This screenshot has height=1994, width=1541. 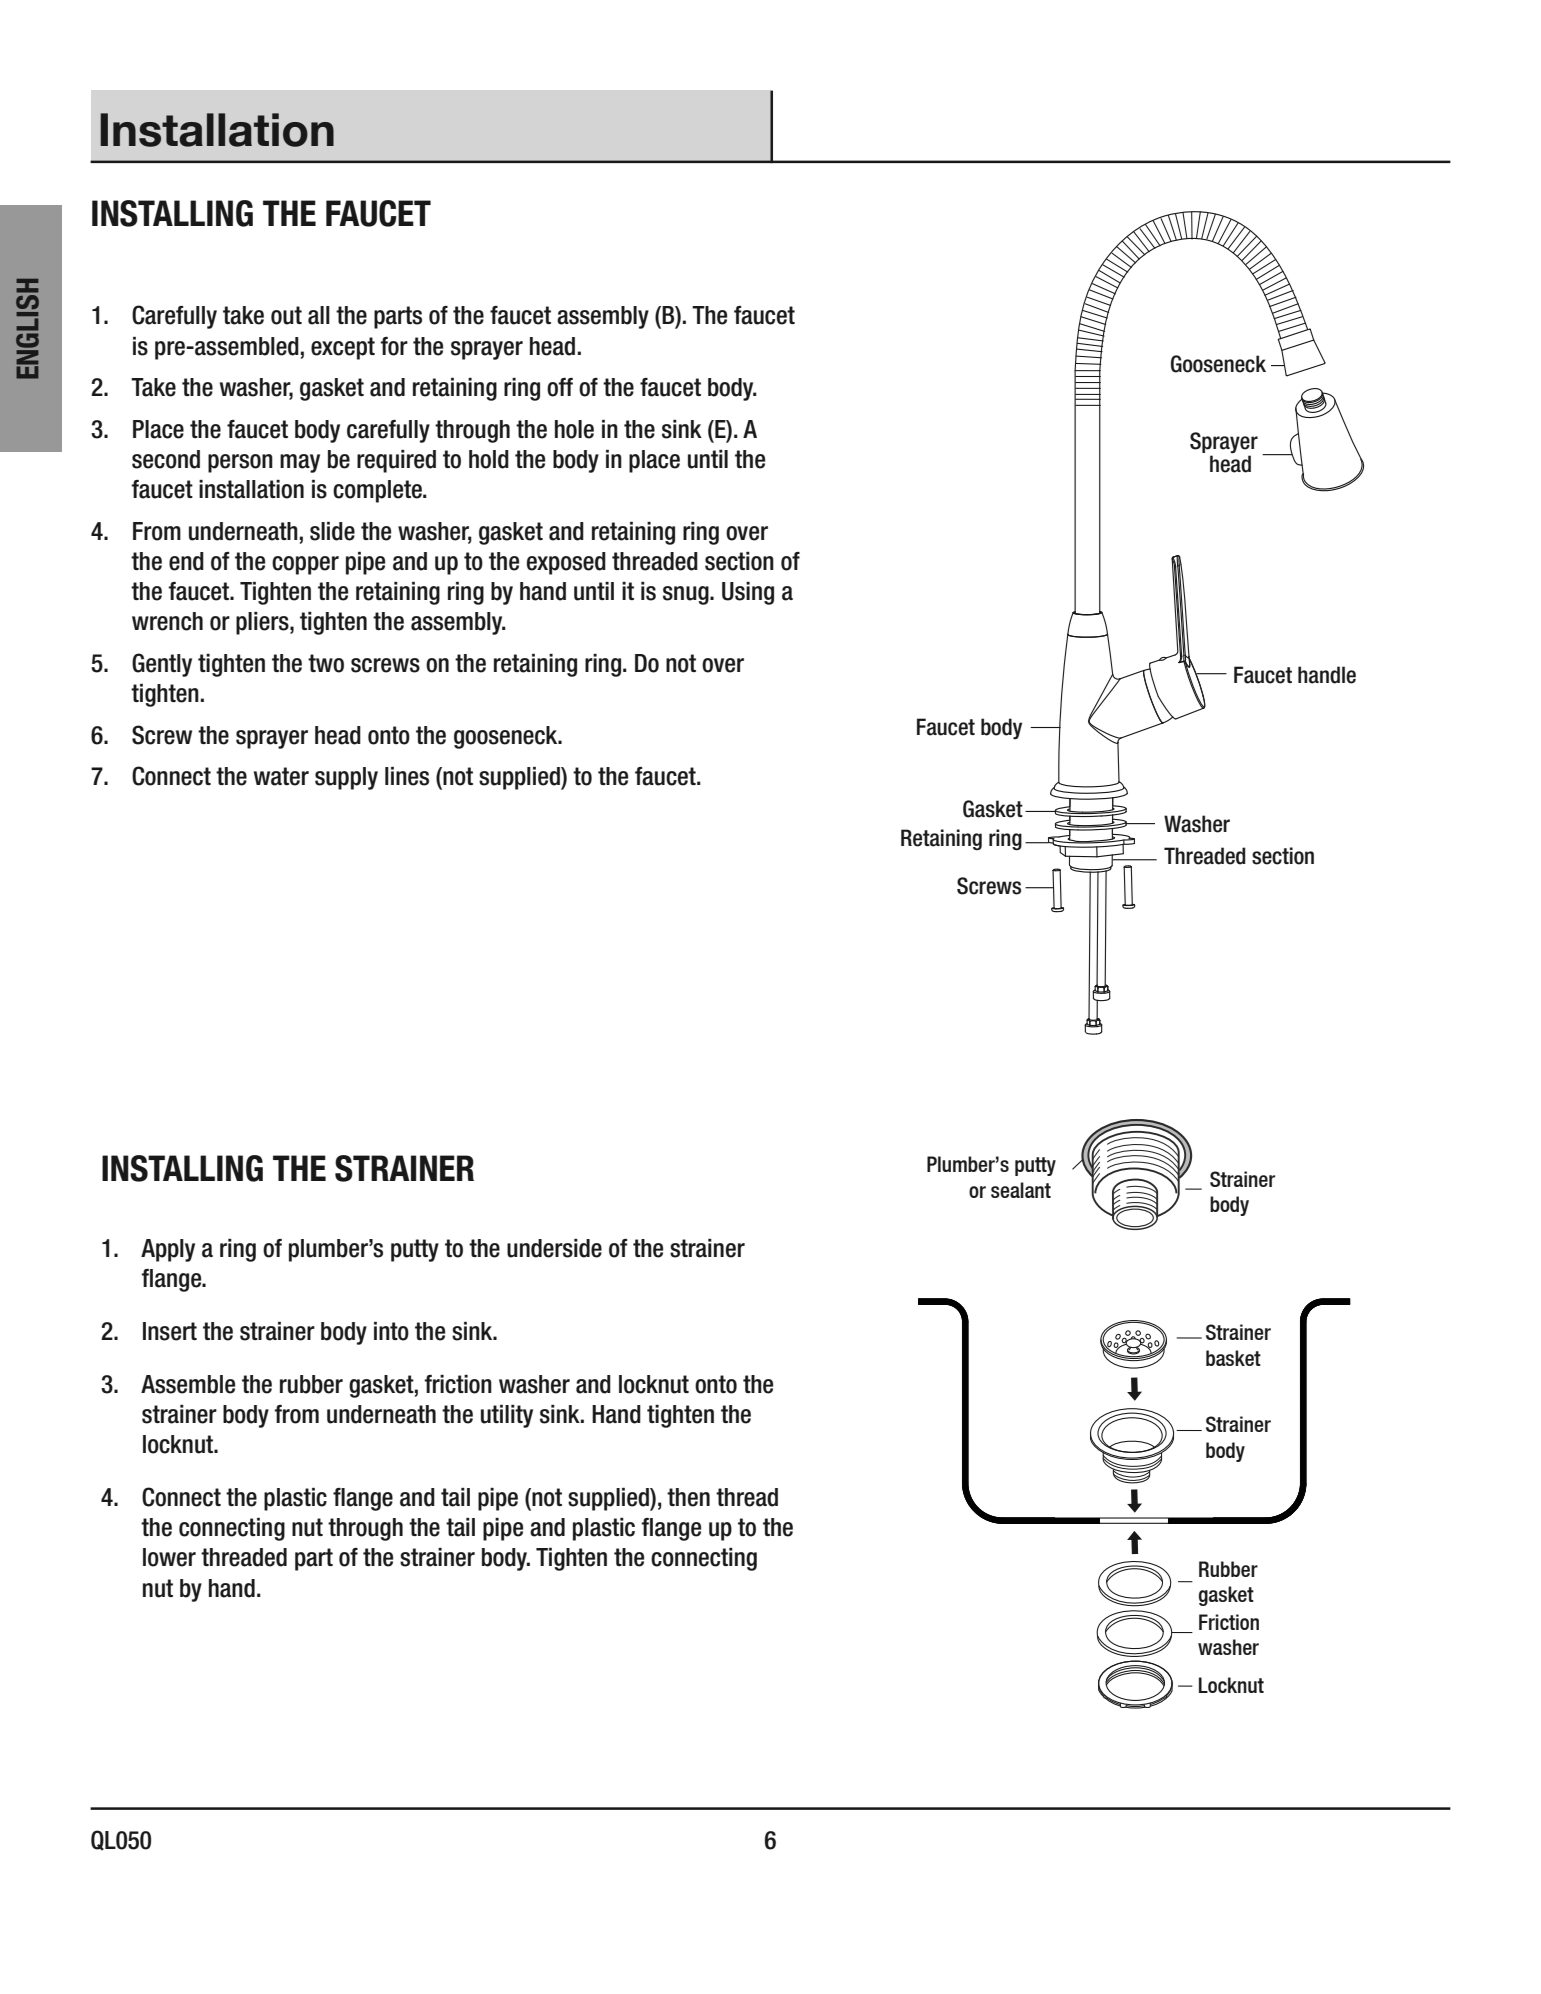 I want to click on out, so click(x=286, y=315).
